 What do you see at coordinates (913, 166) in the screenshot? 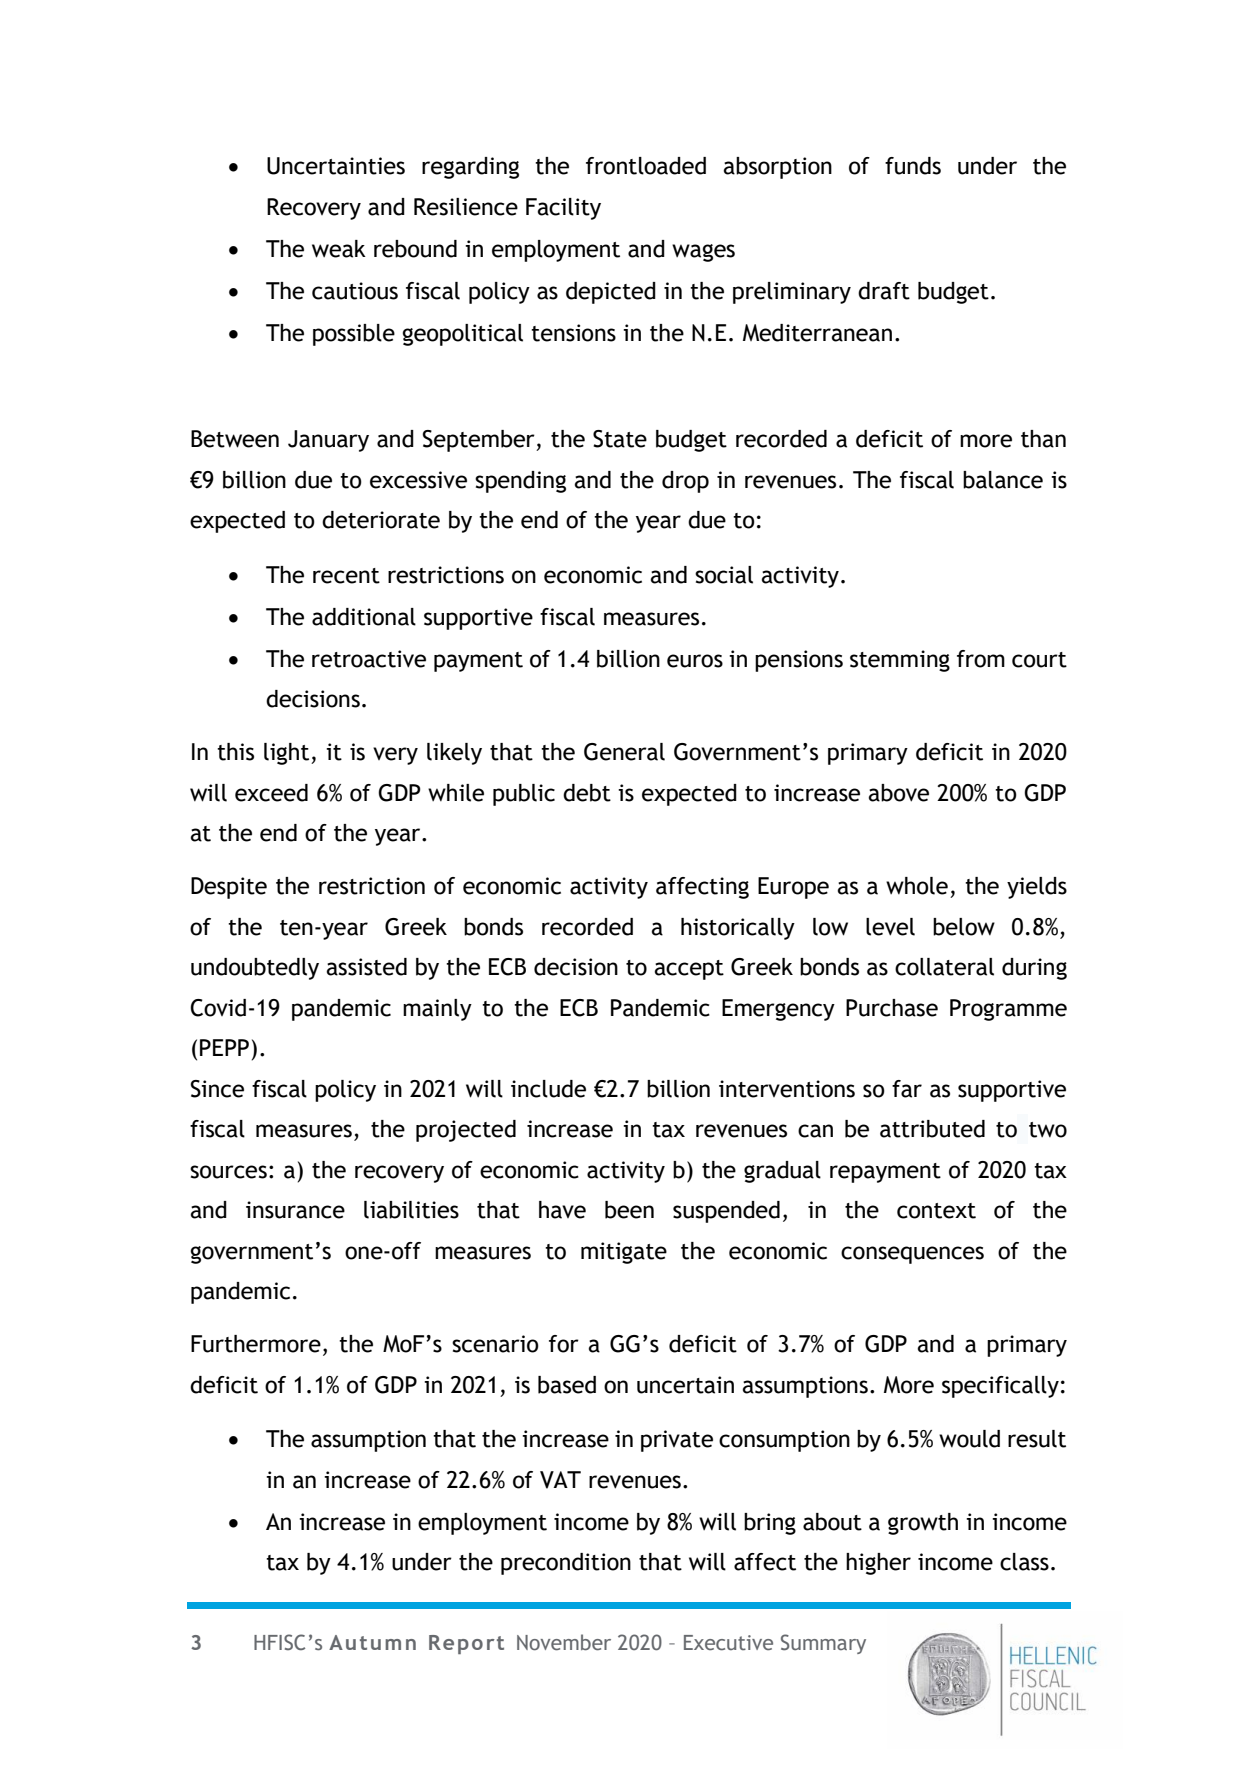
I see `funds` at bounding box center [913, 166].
